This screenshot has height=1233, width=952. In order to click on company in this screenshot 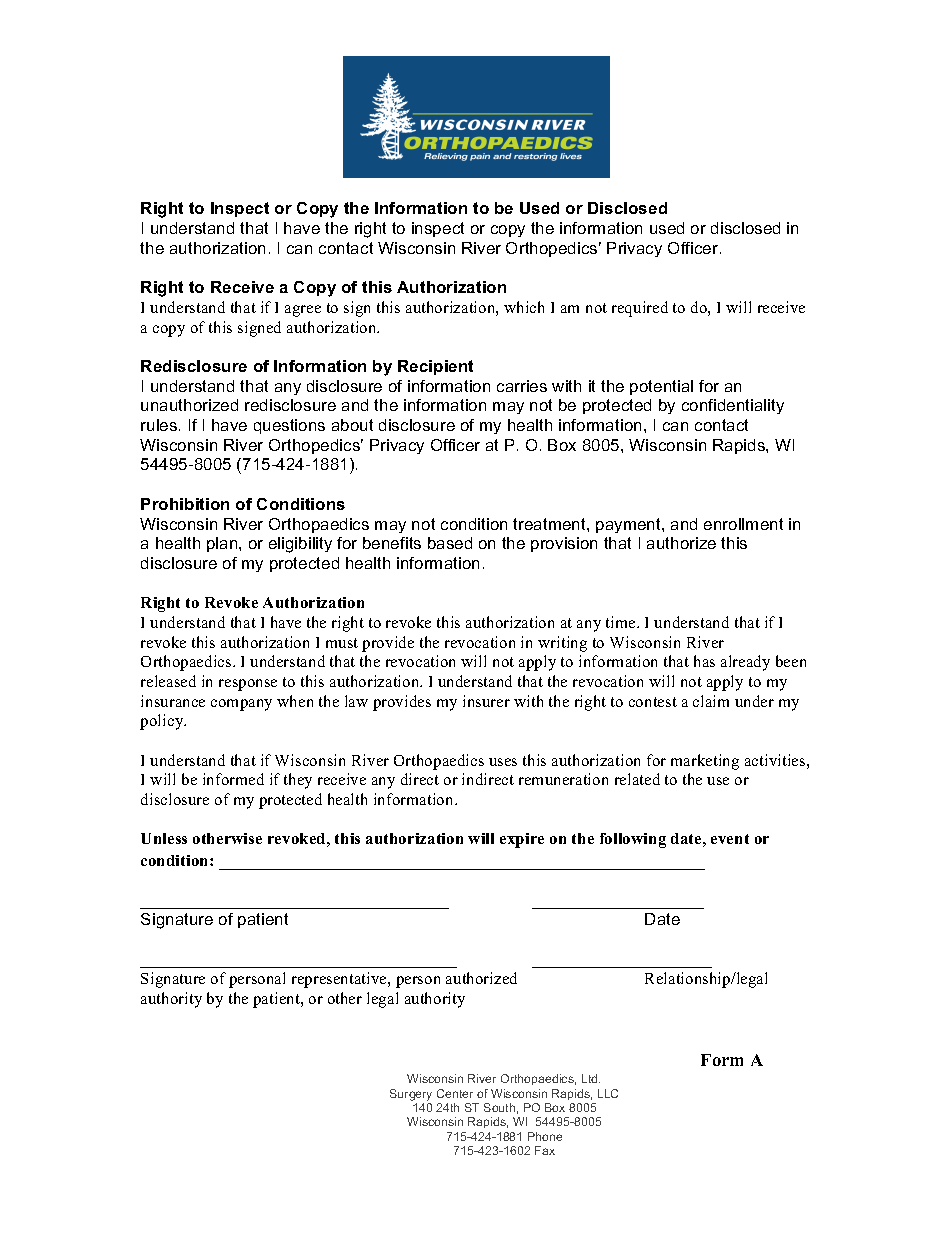, I will do `click(241, 705)`.
